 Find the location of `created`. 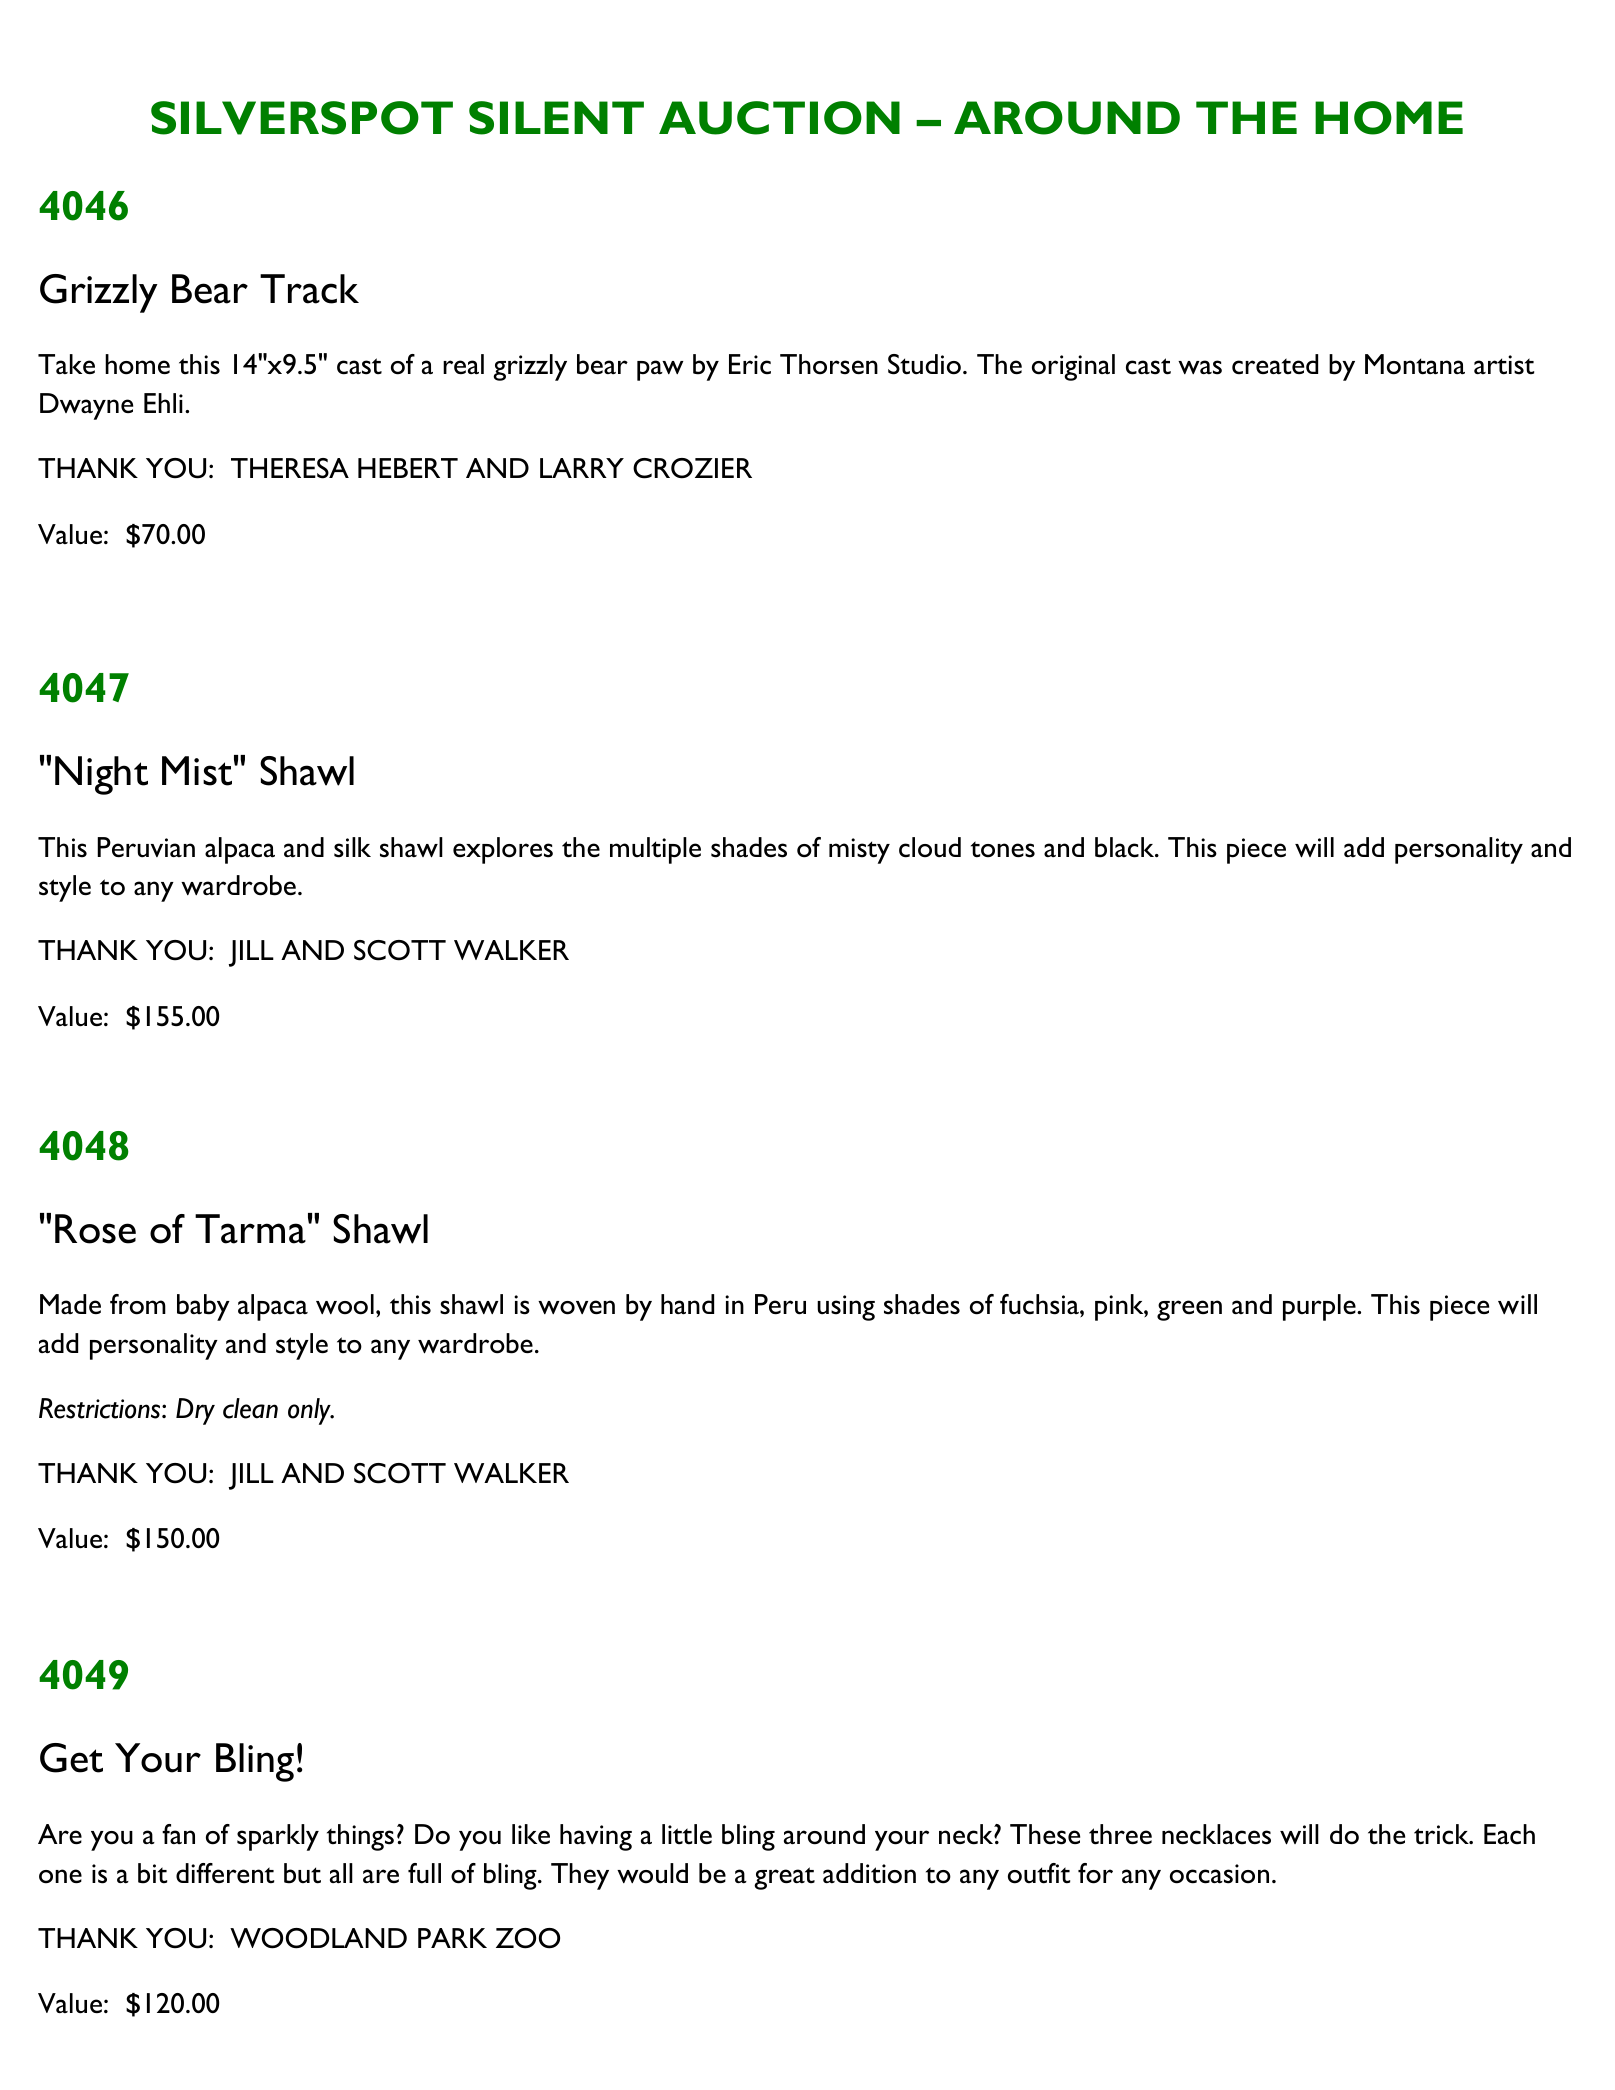

created is located at coordinates (1275, 364).
